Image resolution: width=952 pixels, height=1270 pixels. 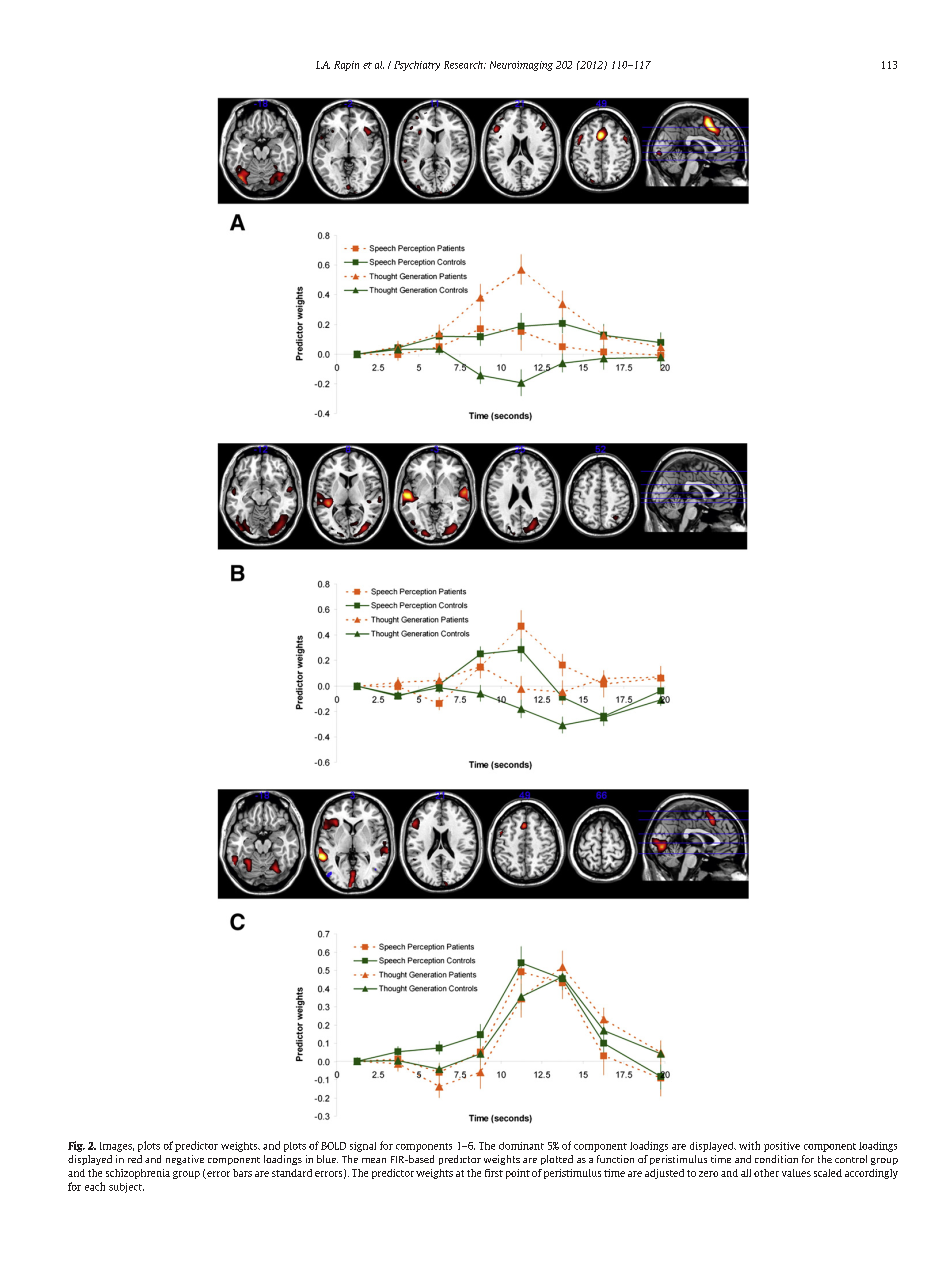 I want to click on with, so click(x=749, y=1145).
